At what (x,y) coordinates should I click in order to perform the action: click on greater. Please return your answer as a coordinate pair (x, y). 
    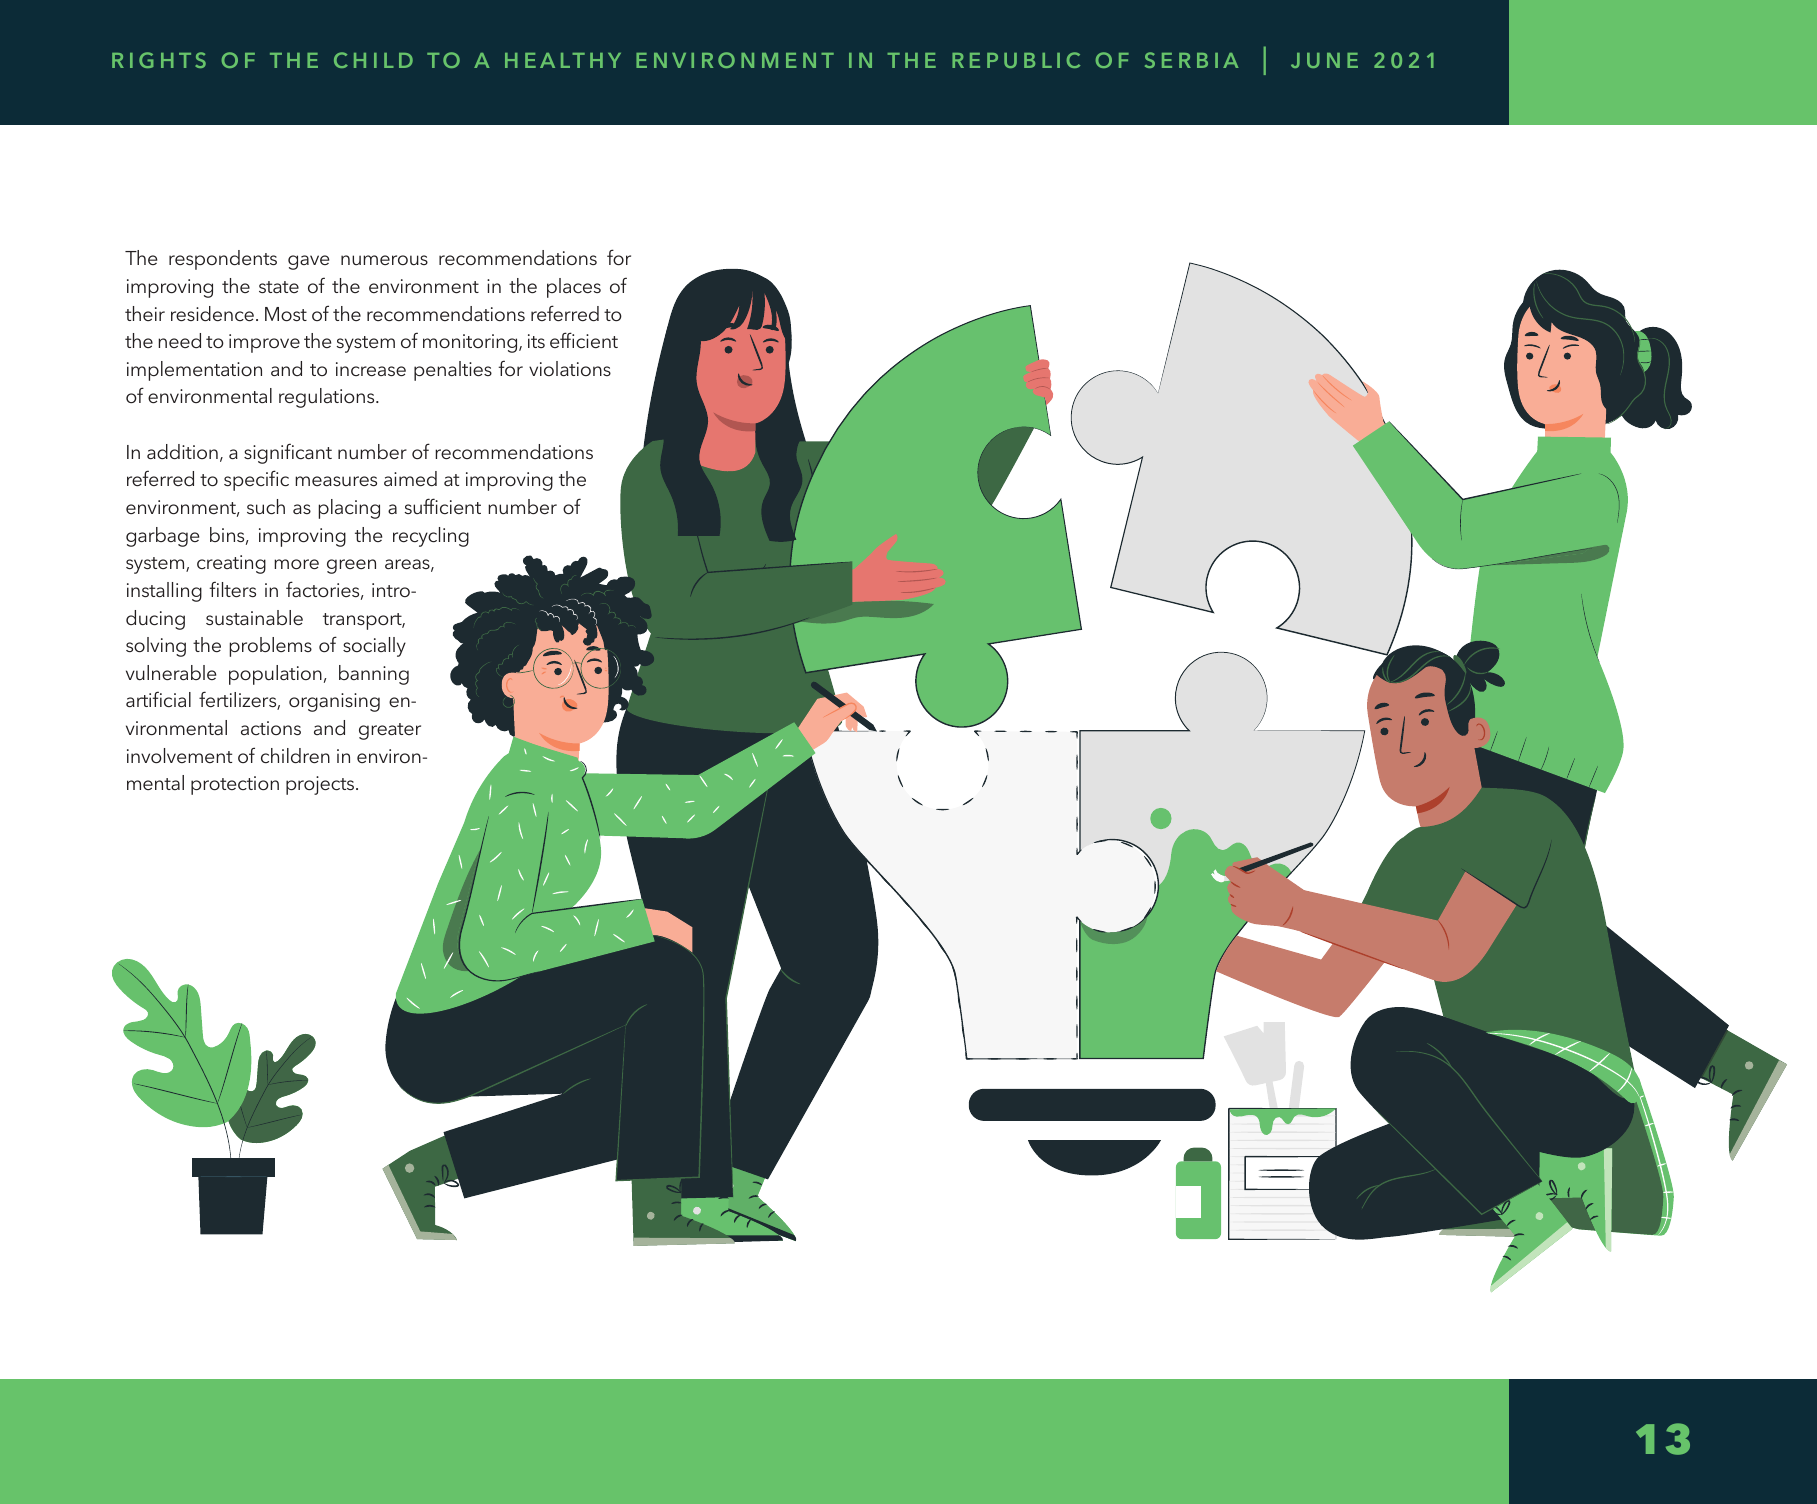
    Looking at the image, I should click on (390, 731).
